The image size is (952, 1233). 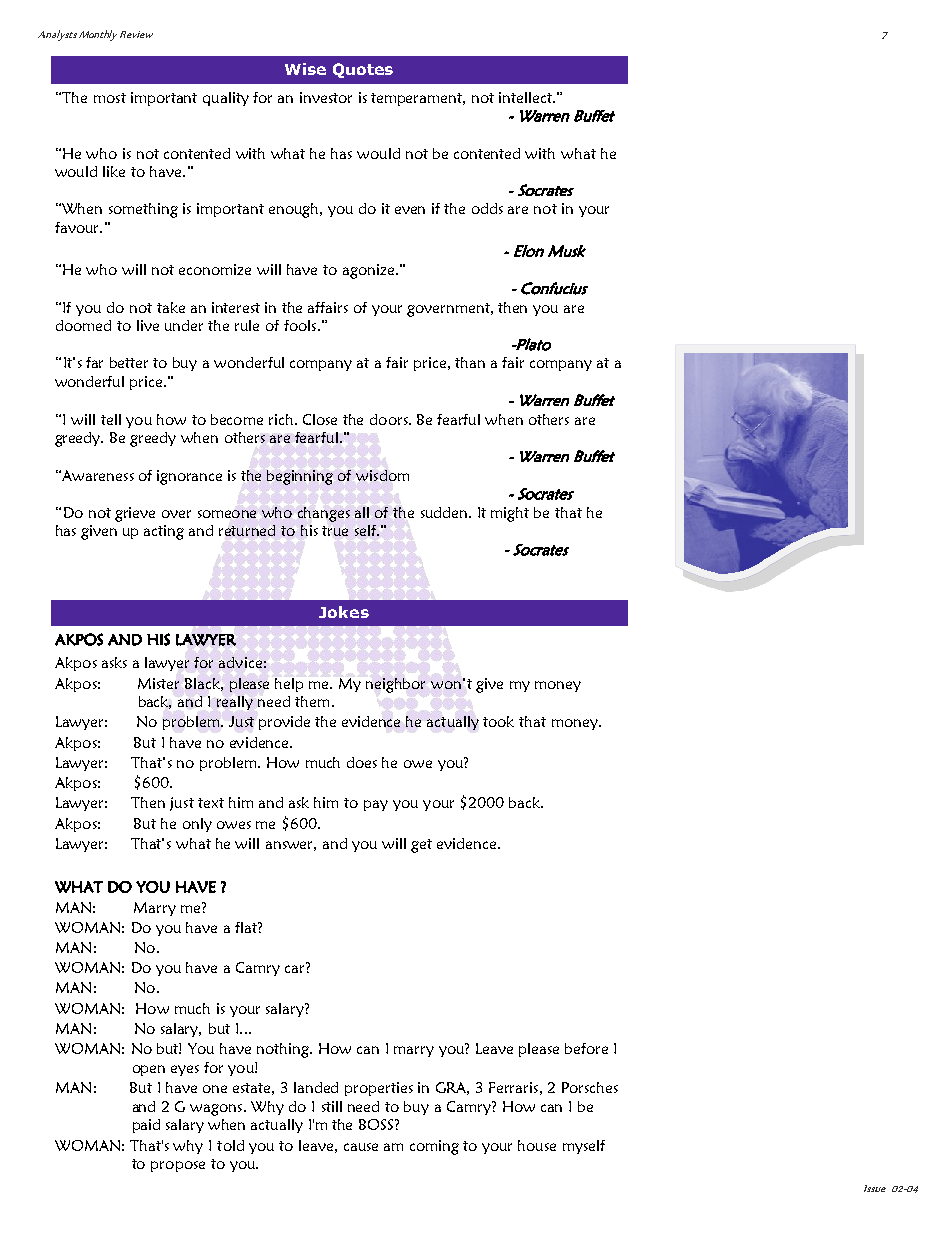 What do you see at coordinates (487, 208) in the screenshot?
I see `odds` at bounding box center [487, 208].
